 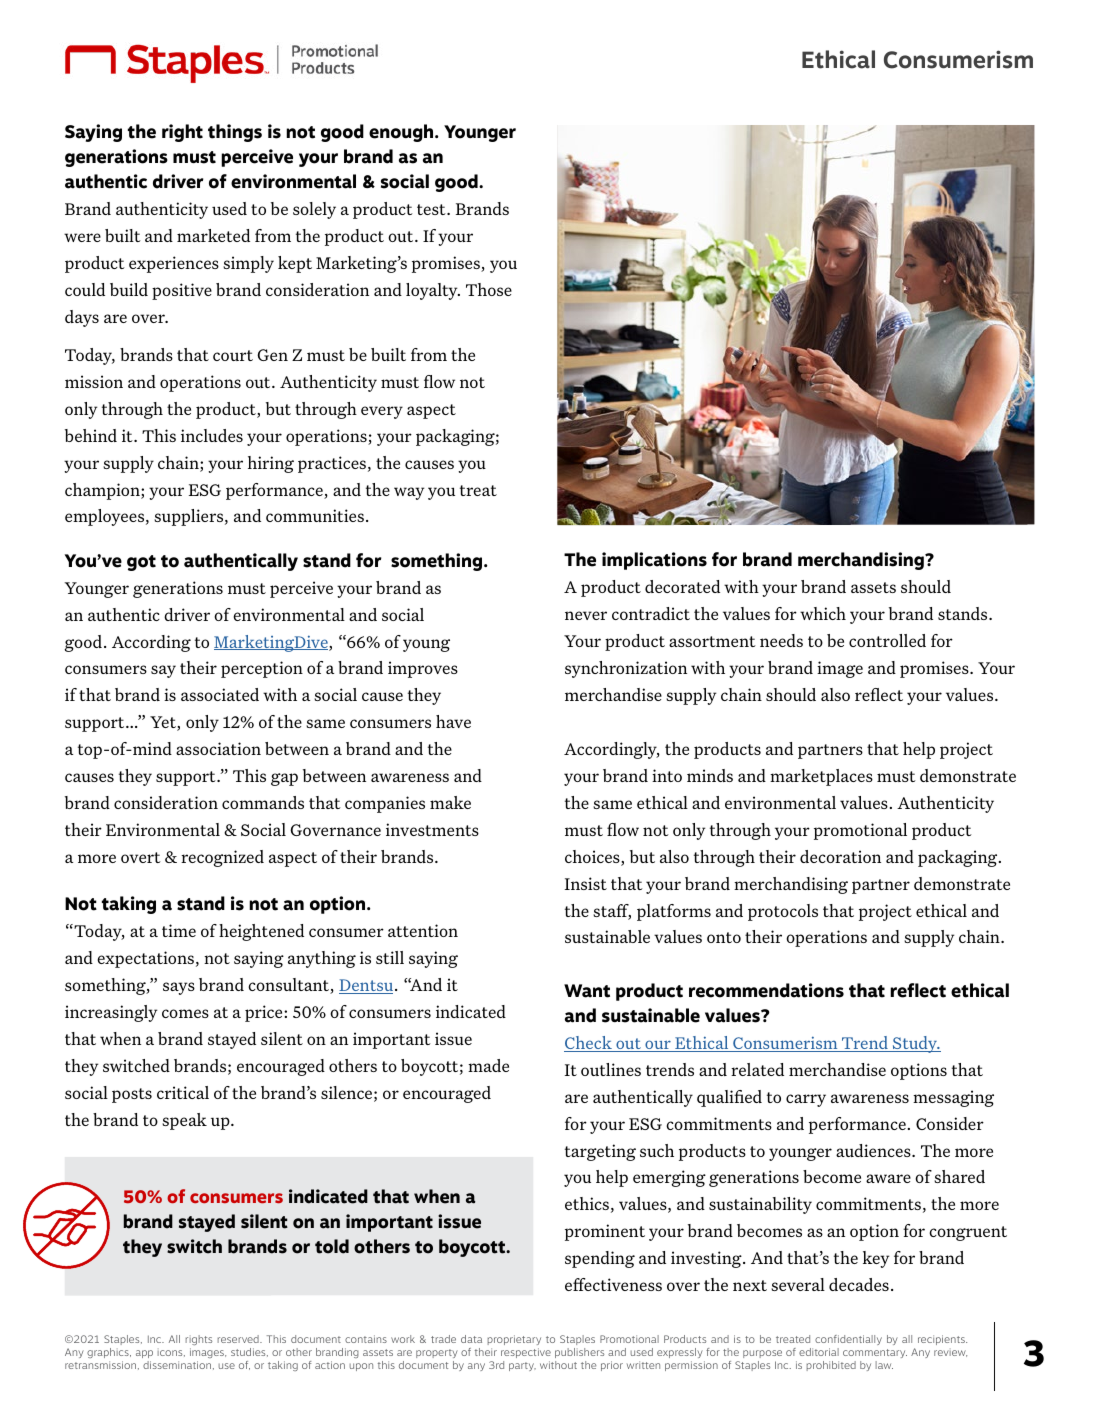 What do you see at coordinates (821, 777) in the screenshot?
I see `marketplaces` at bounding box center [821, 777].
